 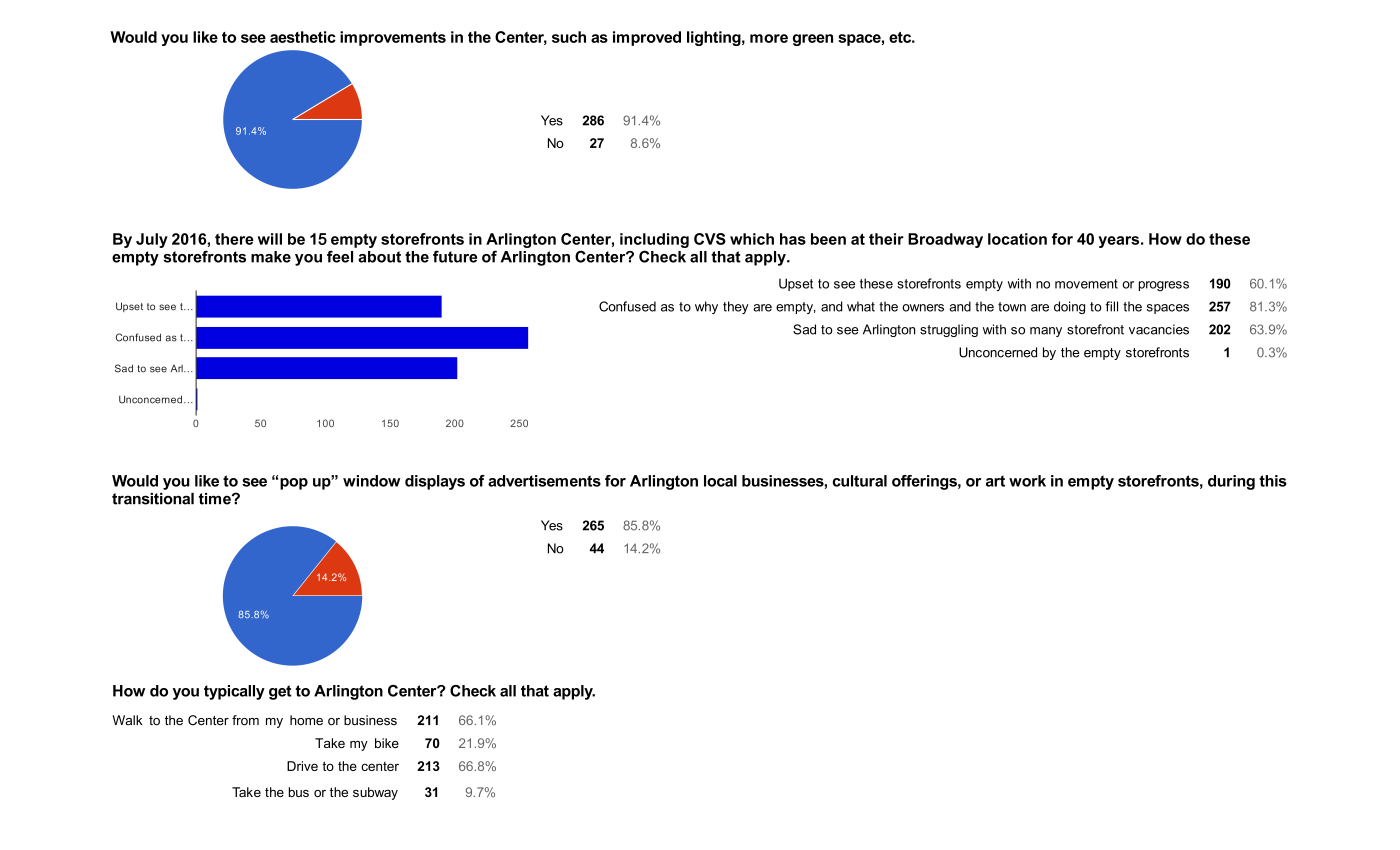 What do you see at coordinates (294, 484) in the document?
I see `pop` at bounding box center [294, 484].
